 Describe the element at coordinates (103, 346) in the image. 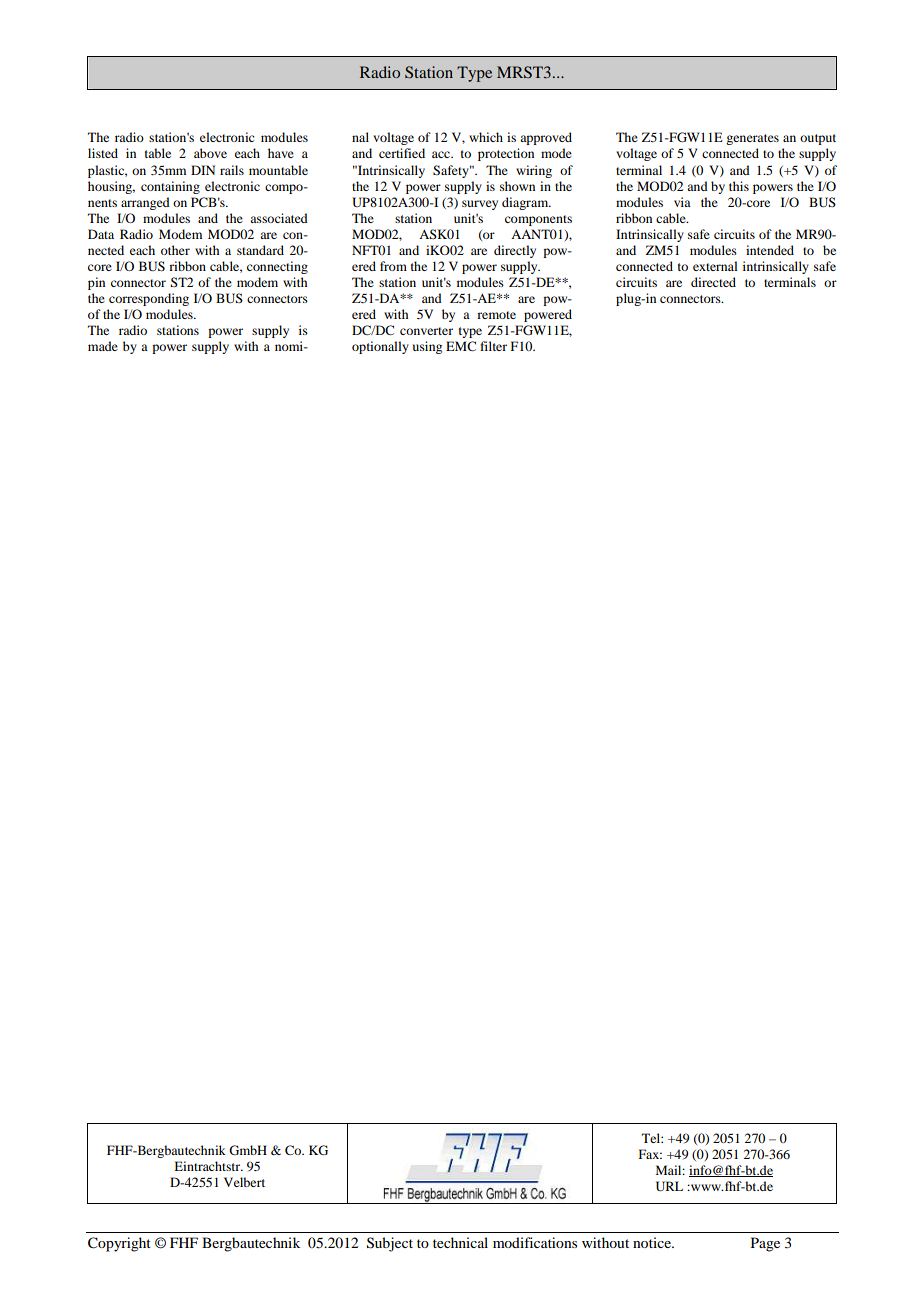

I see `made` at that location.
